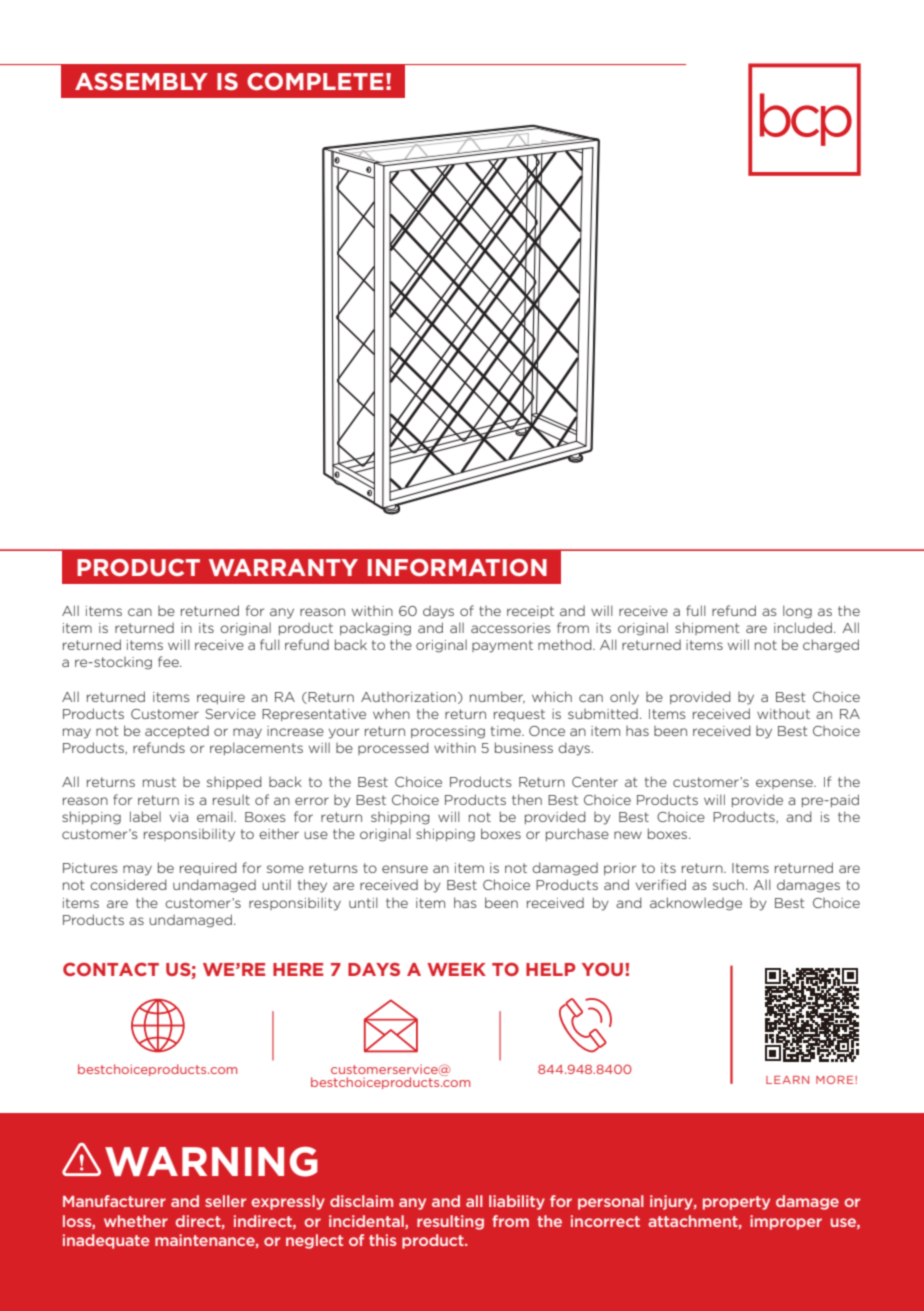  I want to click on shipment, so click(707, 628).
